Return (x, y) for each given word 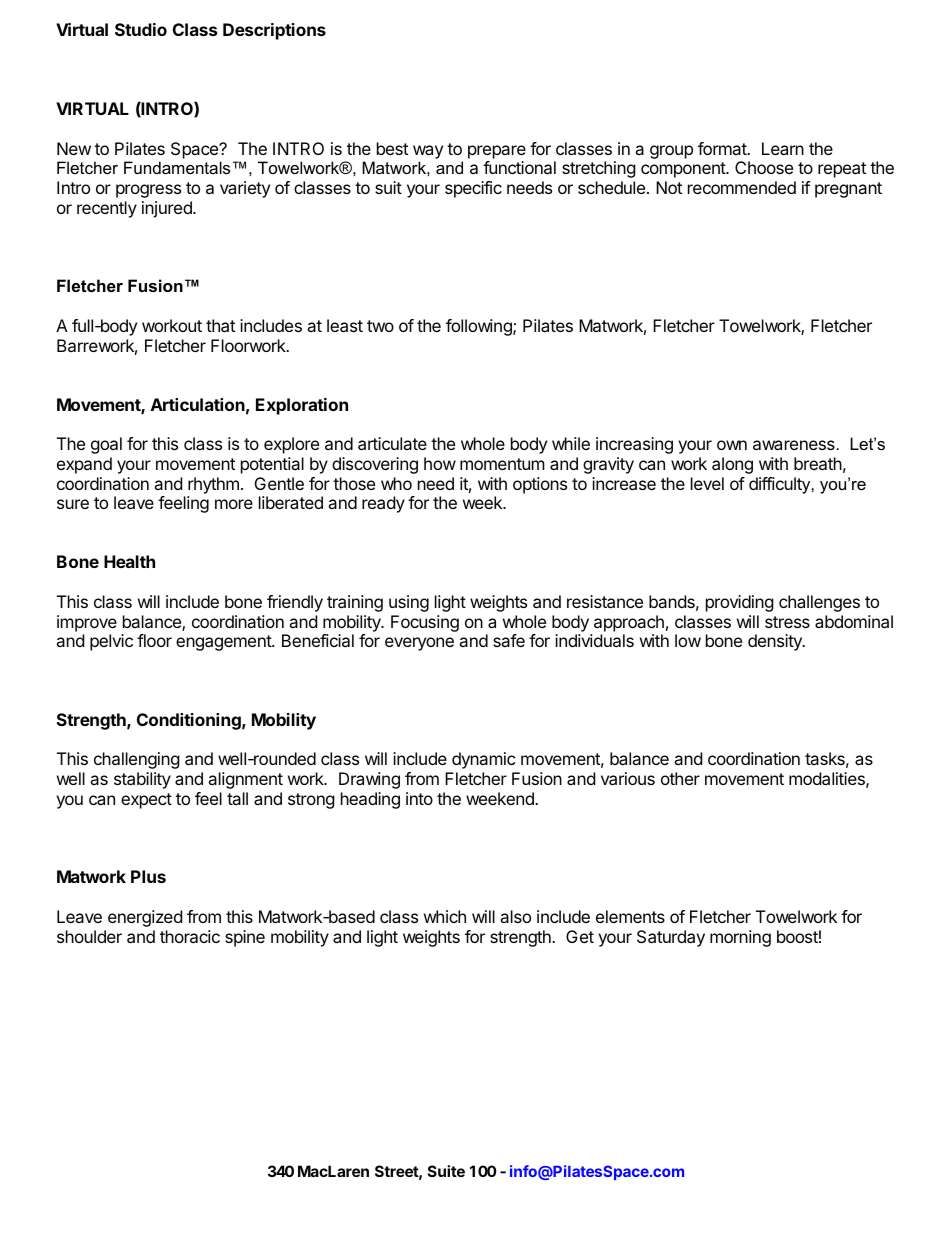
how (440, 463)
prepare (497, 152)
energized (145, 918)
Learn (783, 148)
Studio (141, 29)
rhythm (213, 485)
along (732, 465)
